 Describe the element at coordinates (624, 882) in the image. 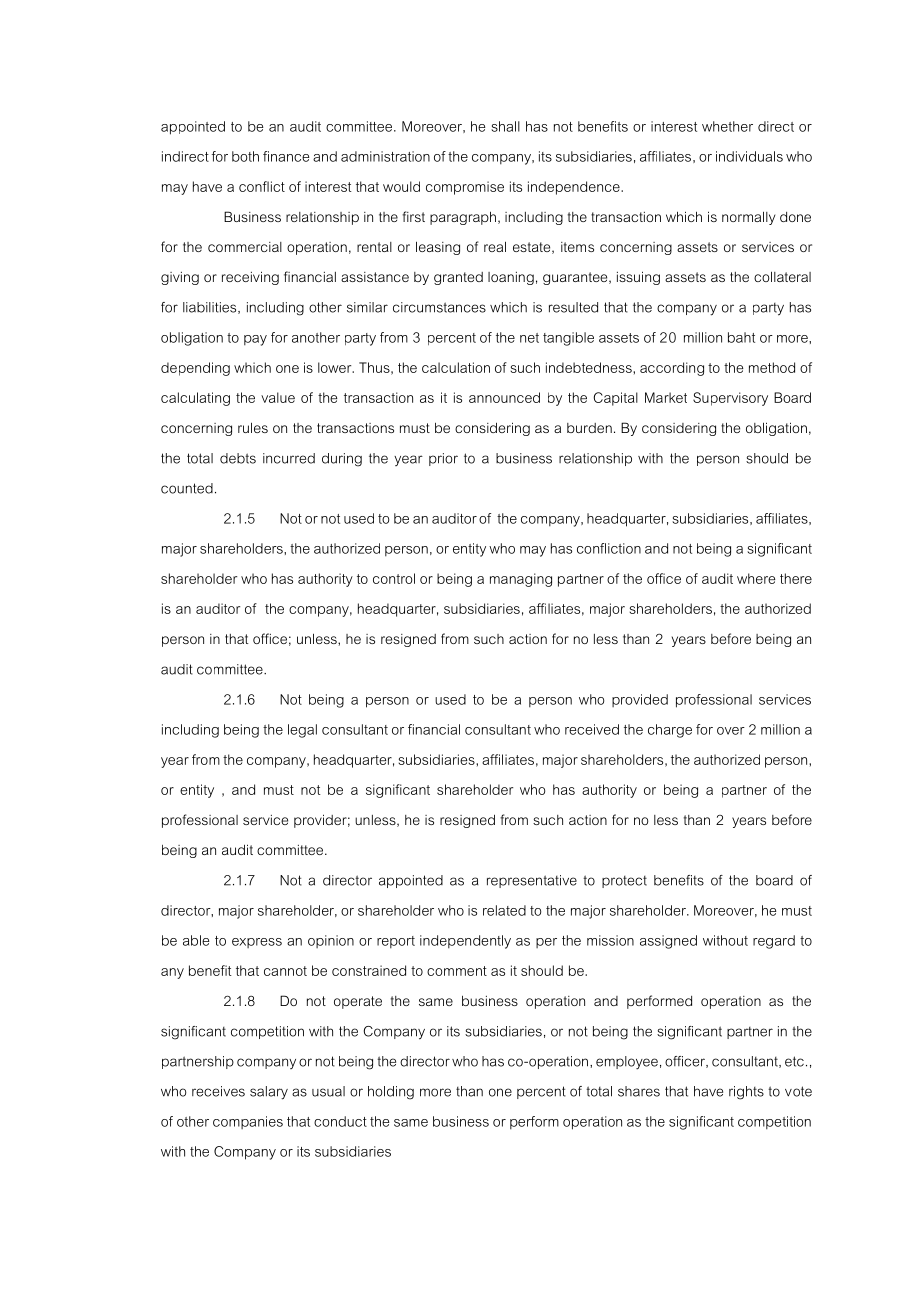

I see `protect` at that location.
